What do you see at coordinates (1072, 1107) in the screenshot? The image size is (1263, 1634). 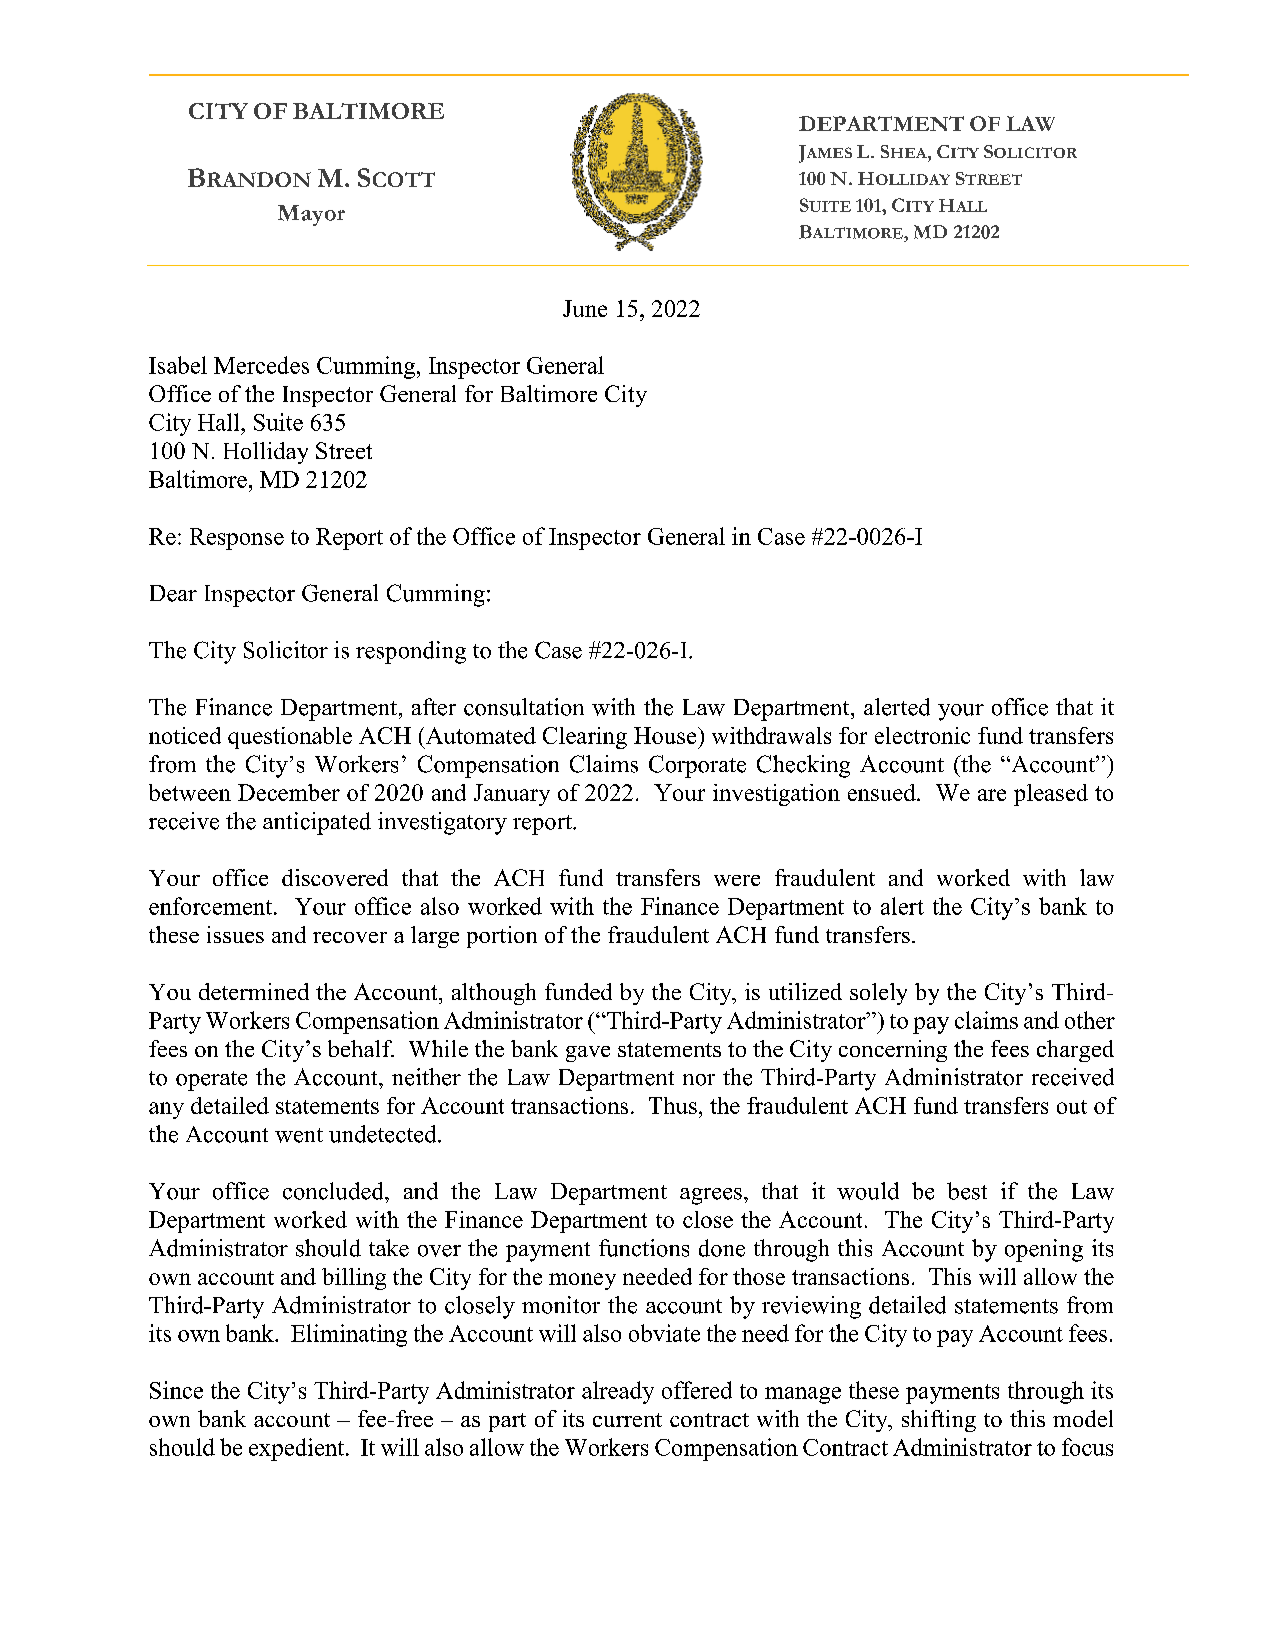 I see `out` at bounding box center [1072, 1107].
